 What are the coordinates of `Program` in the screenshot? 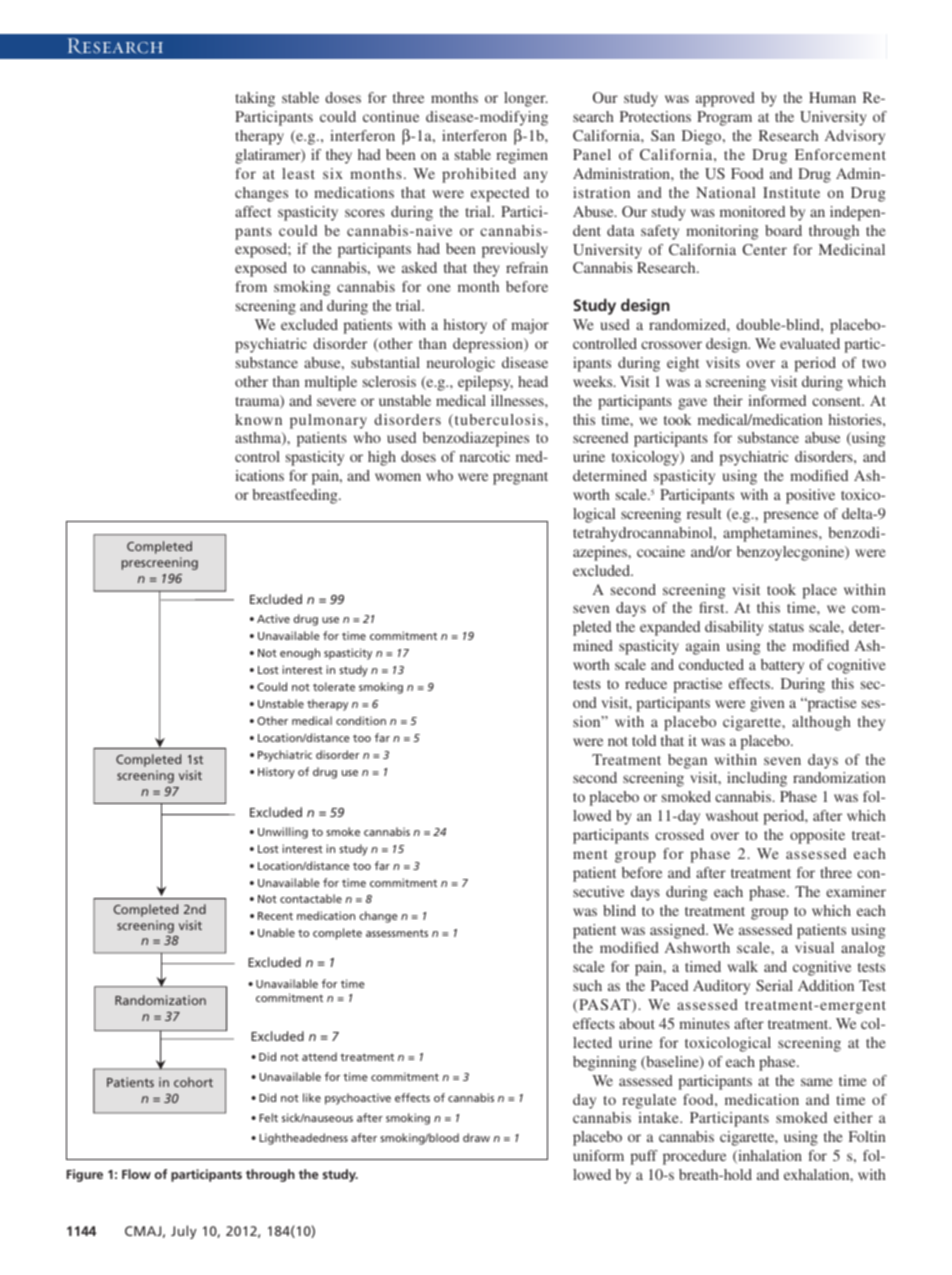 It's located at (724, 118).
